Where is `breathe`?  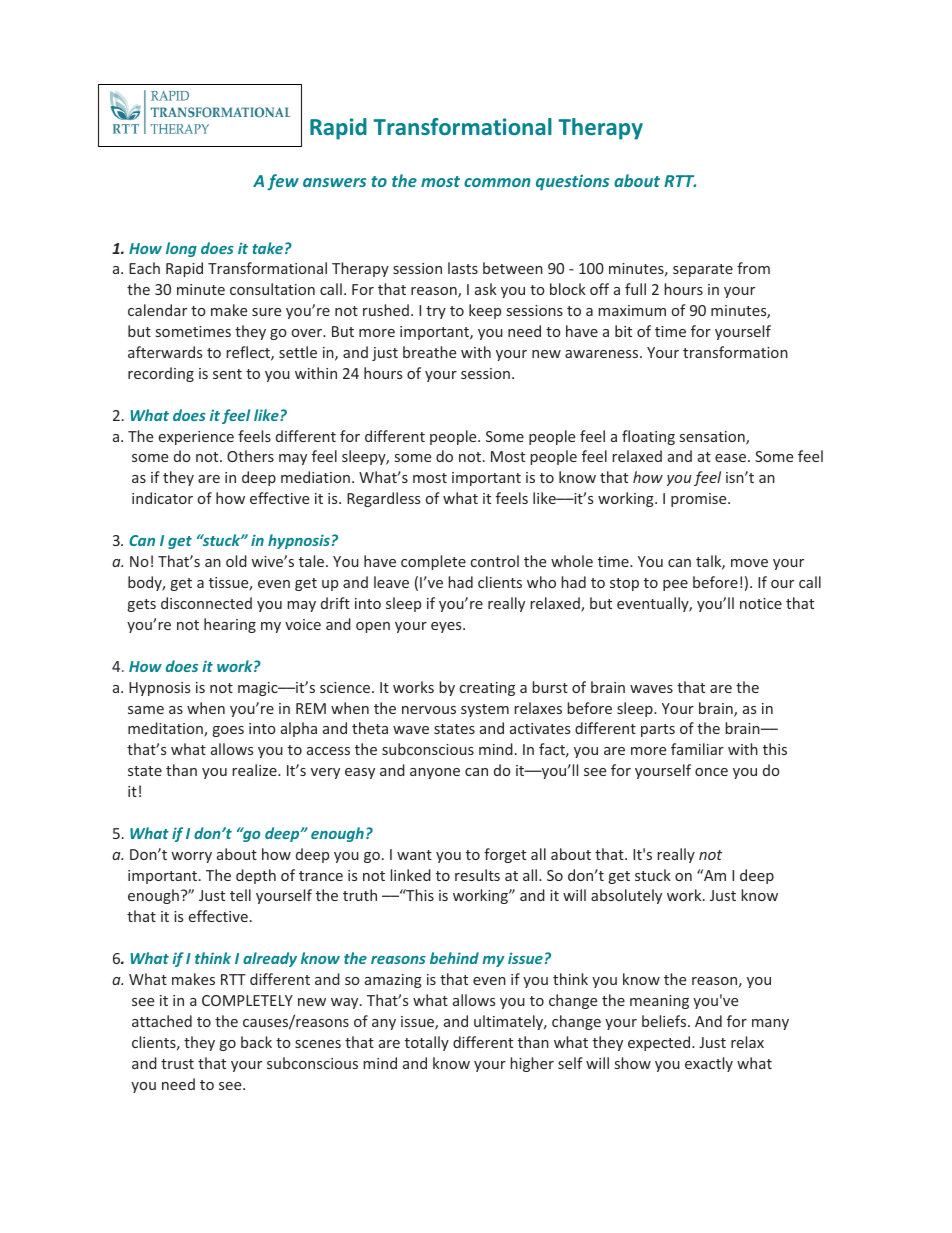 breathe is located at coordinates (429, 352).
